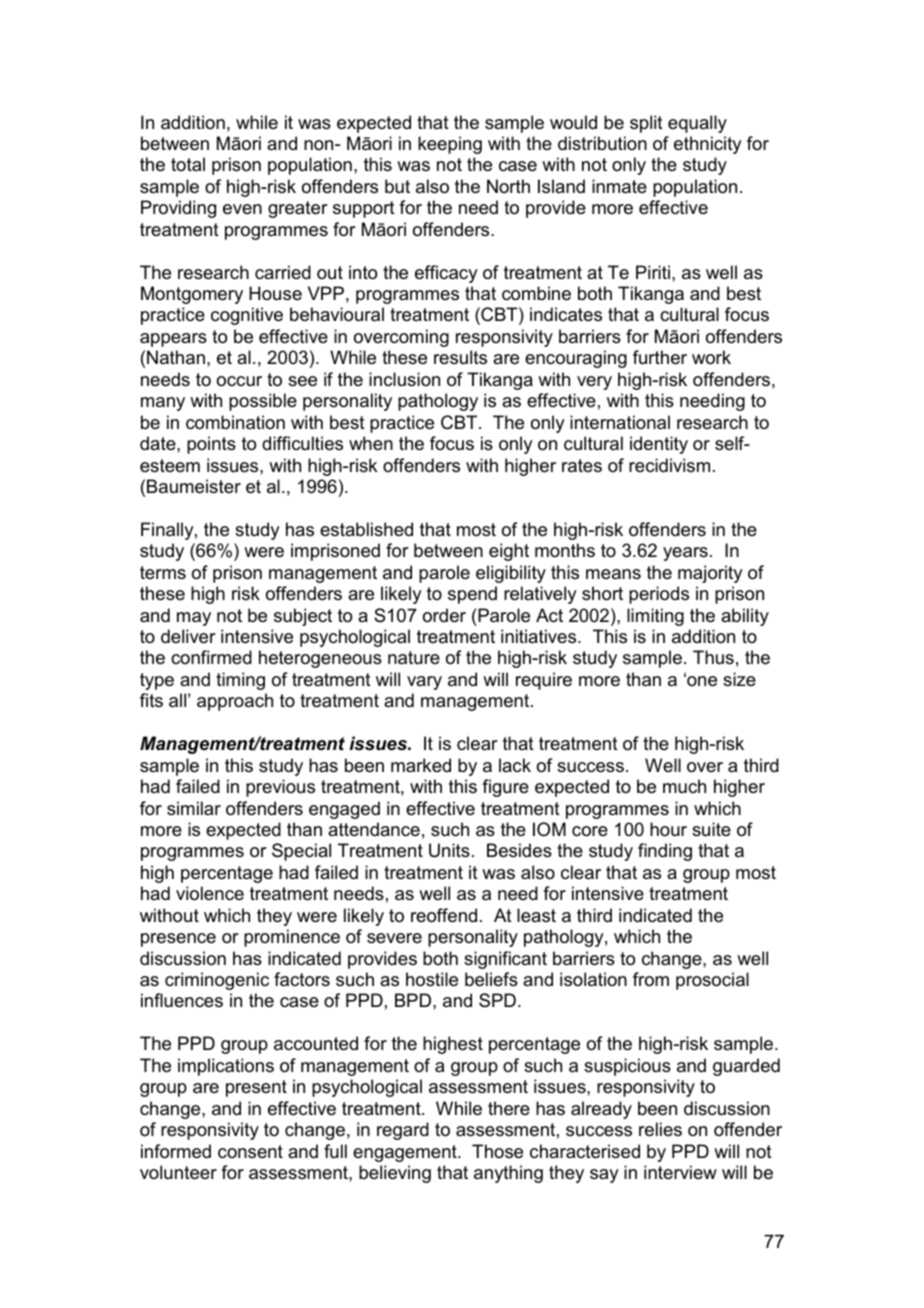 The height and width of the page is (1308, 924). Describe the element at coordinates (707, 145) in the page. I see `ethnicity` at that location.
